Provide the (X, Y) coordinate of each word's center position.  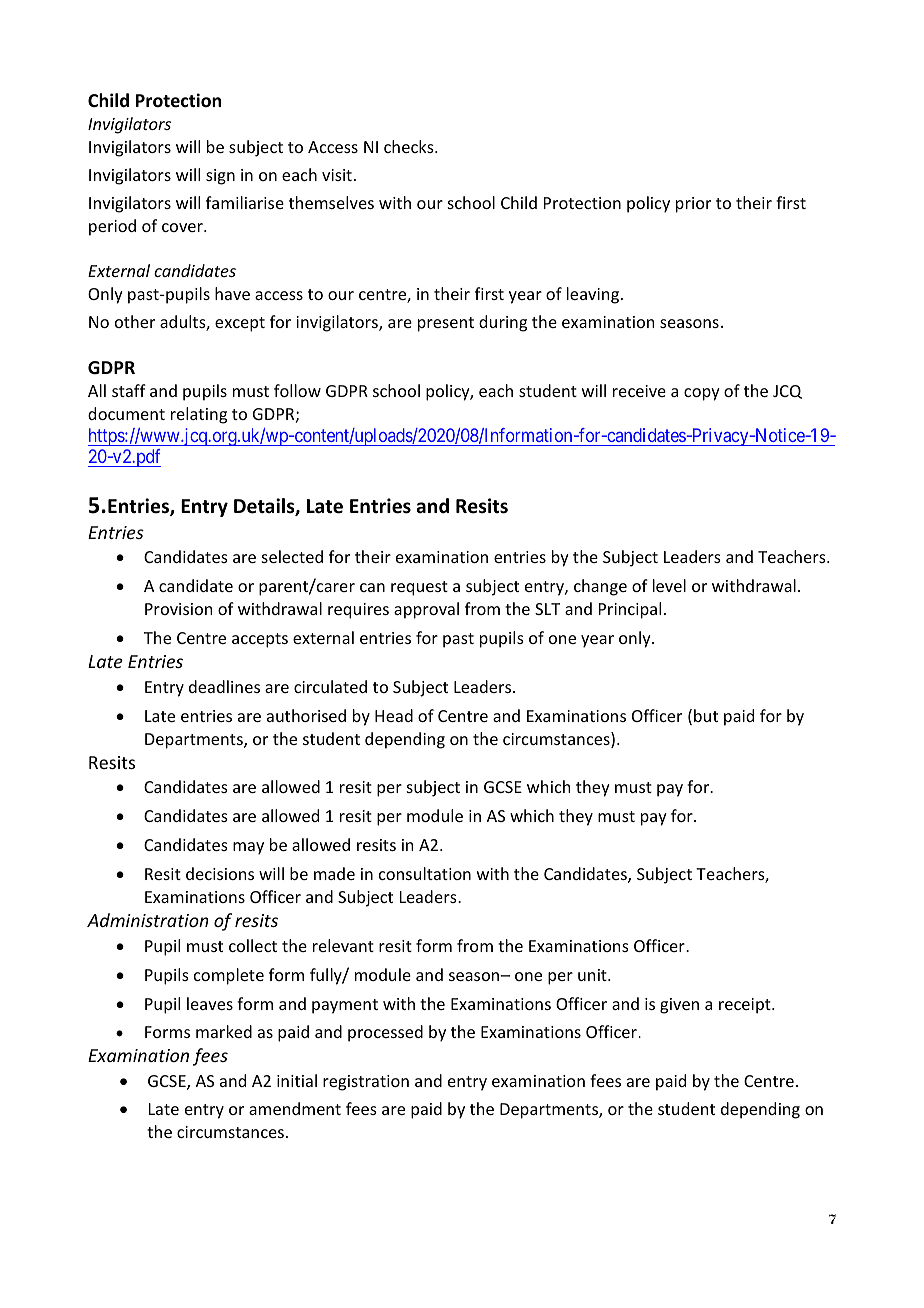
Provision (178, 609)
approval (426, 610)
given (679, 1006)
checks (410, 146)
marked (224, 1031)
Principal (630, 610)
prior (693, 205)
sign (220, 177)
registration (366, 1083)
